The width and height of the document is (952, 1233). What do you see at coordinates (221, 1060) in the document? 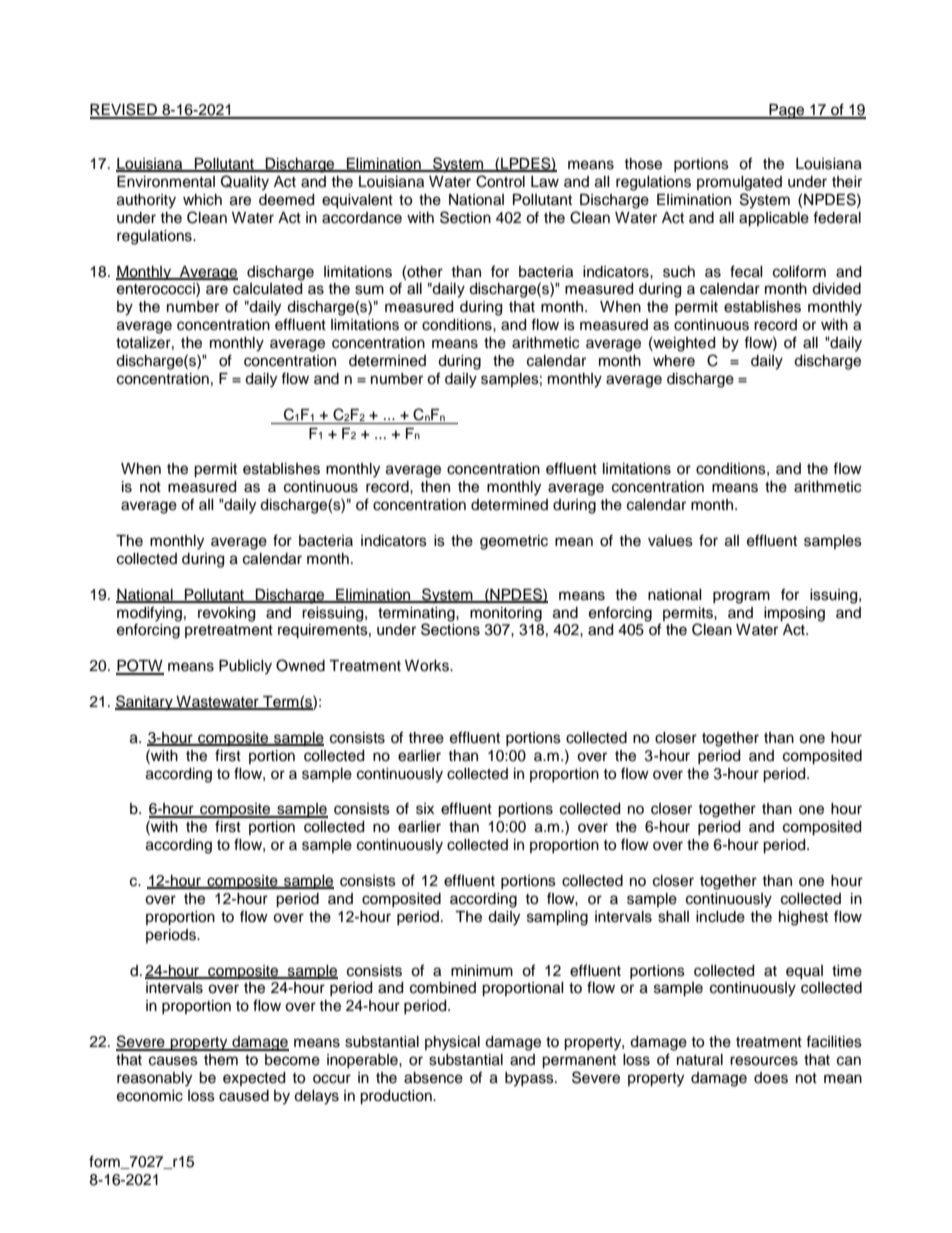
I see `them` at bounding box center [221, 1060].
